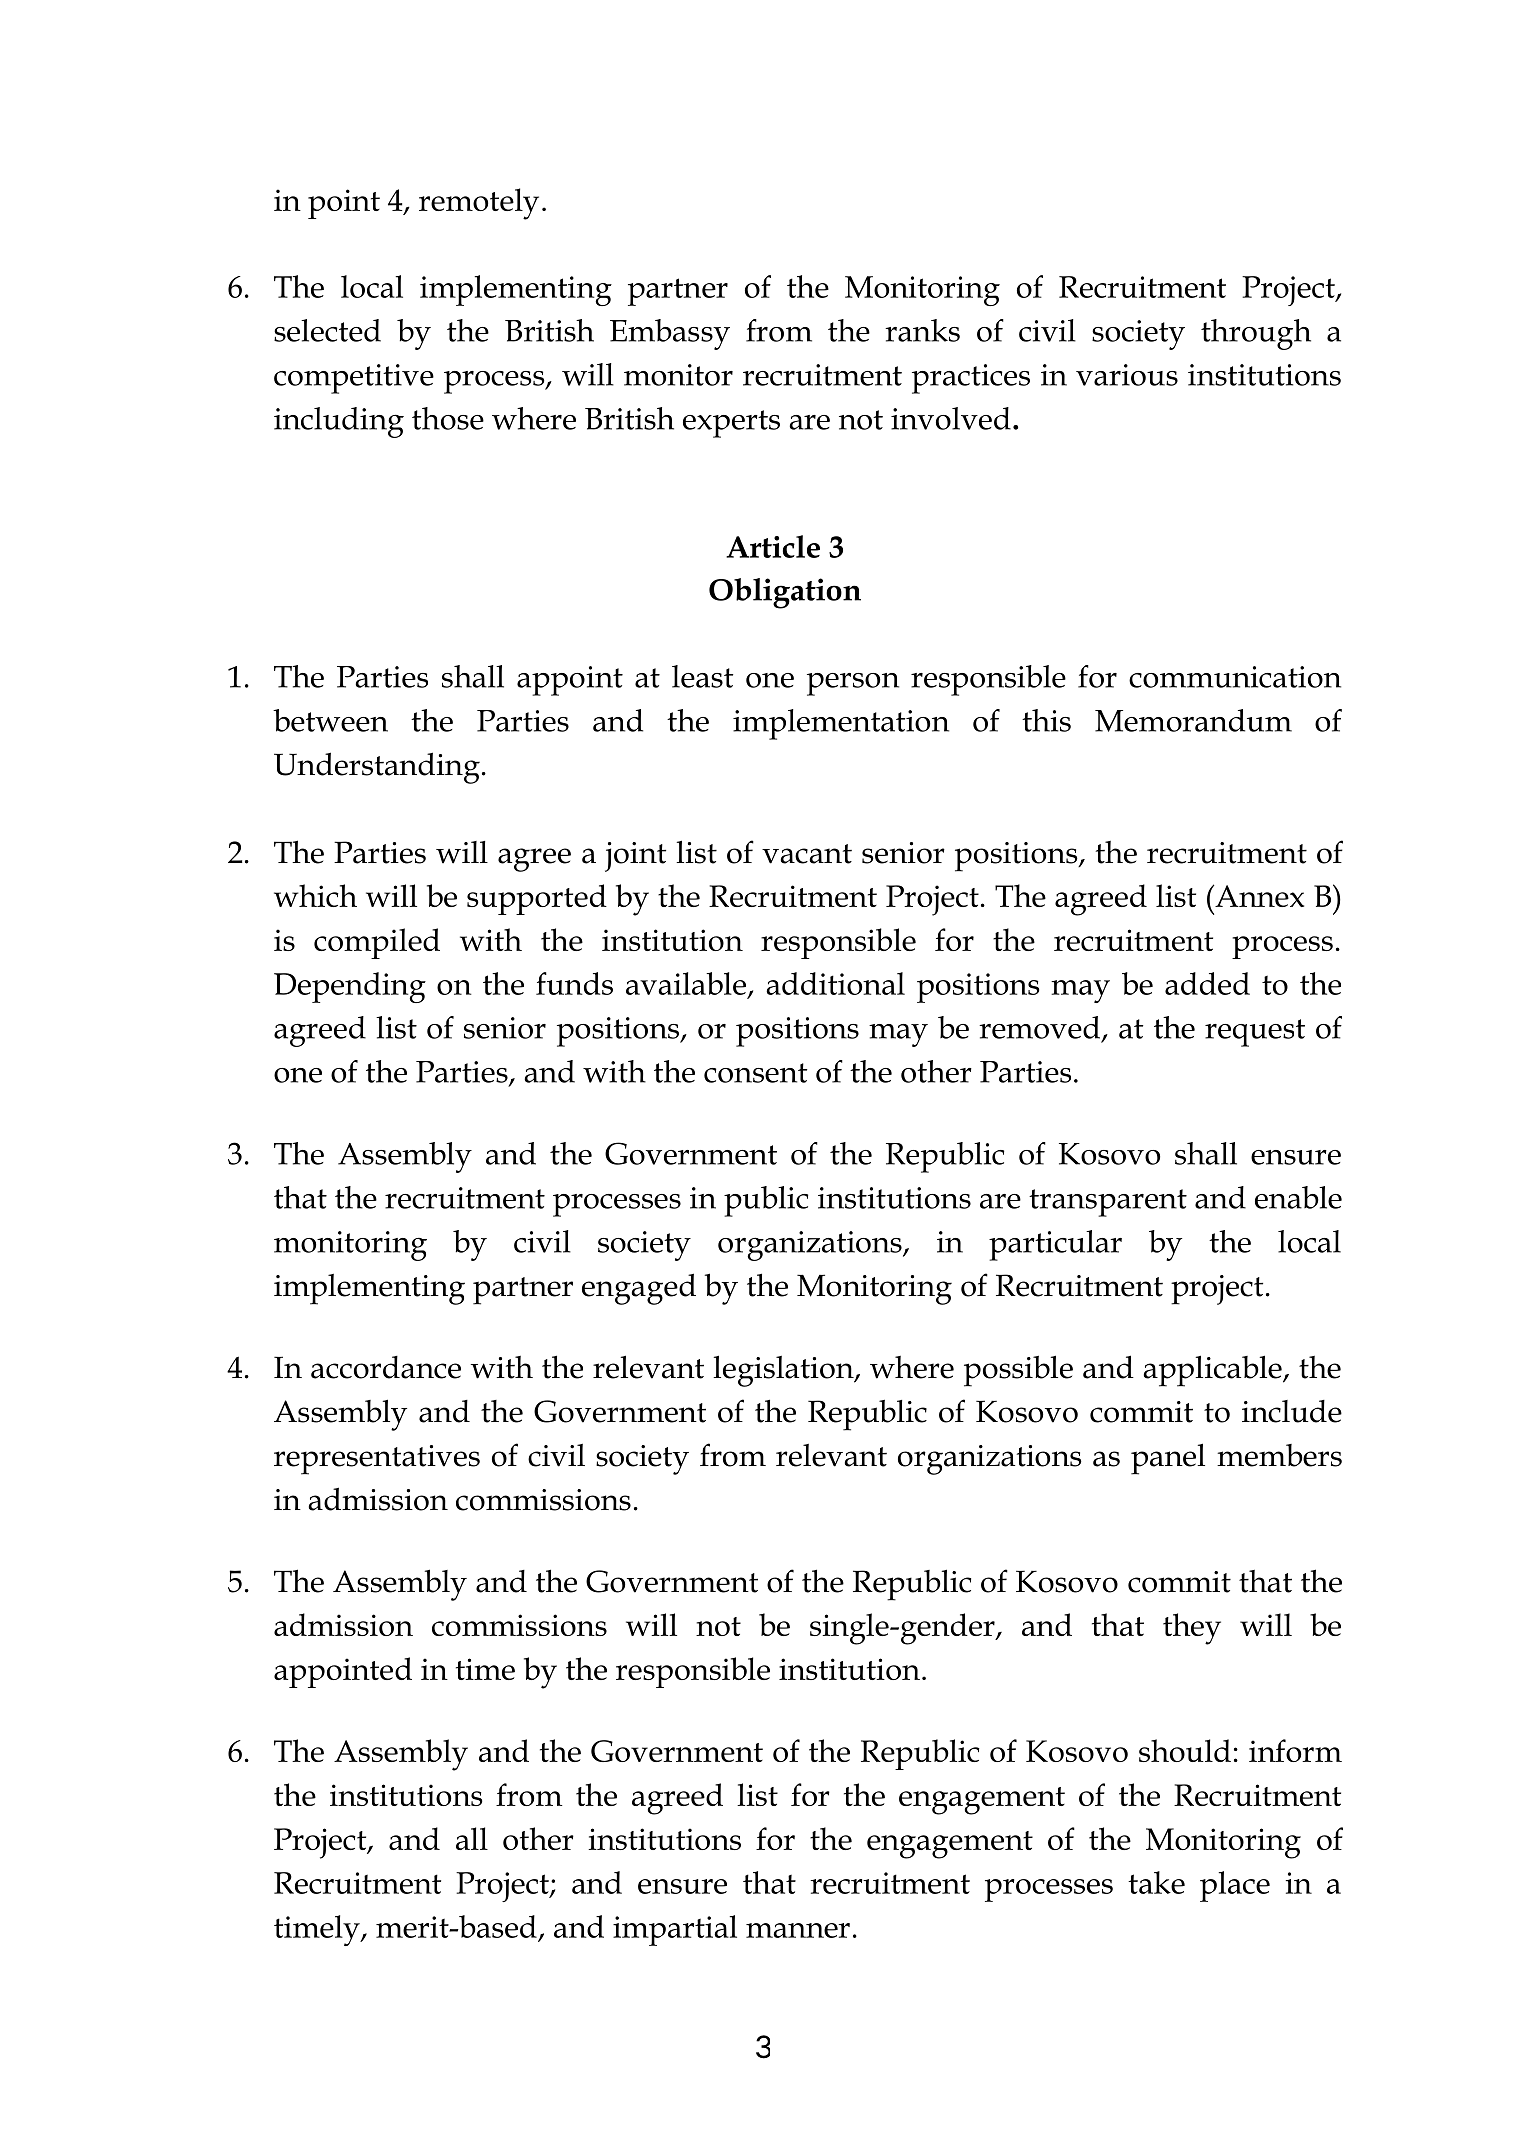  I want to click on Depending, so click(350, 987).
